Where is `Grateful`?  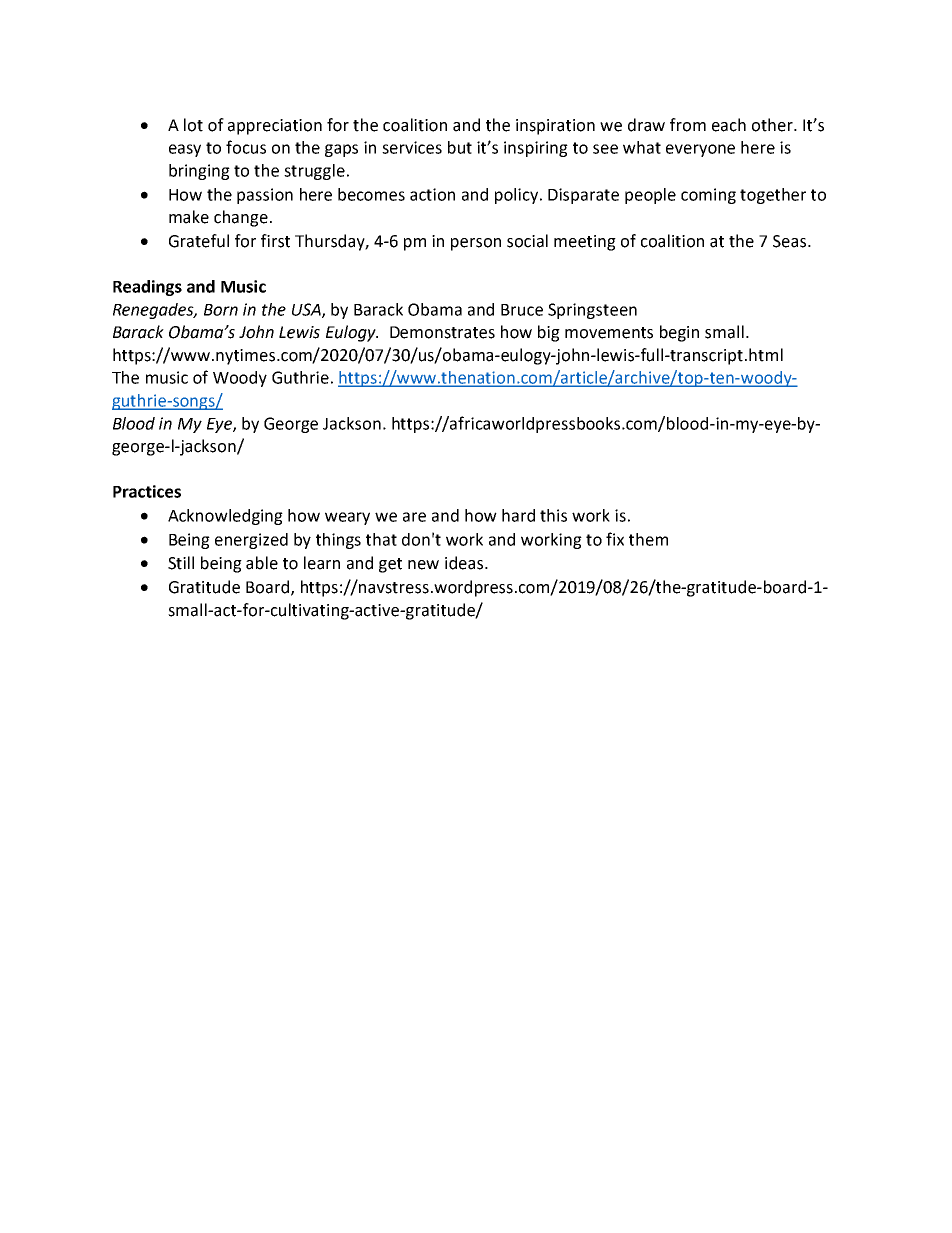
Grateful is located at coordinates (199, 241).
